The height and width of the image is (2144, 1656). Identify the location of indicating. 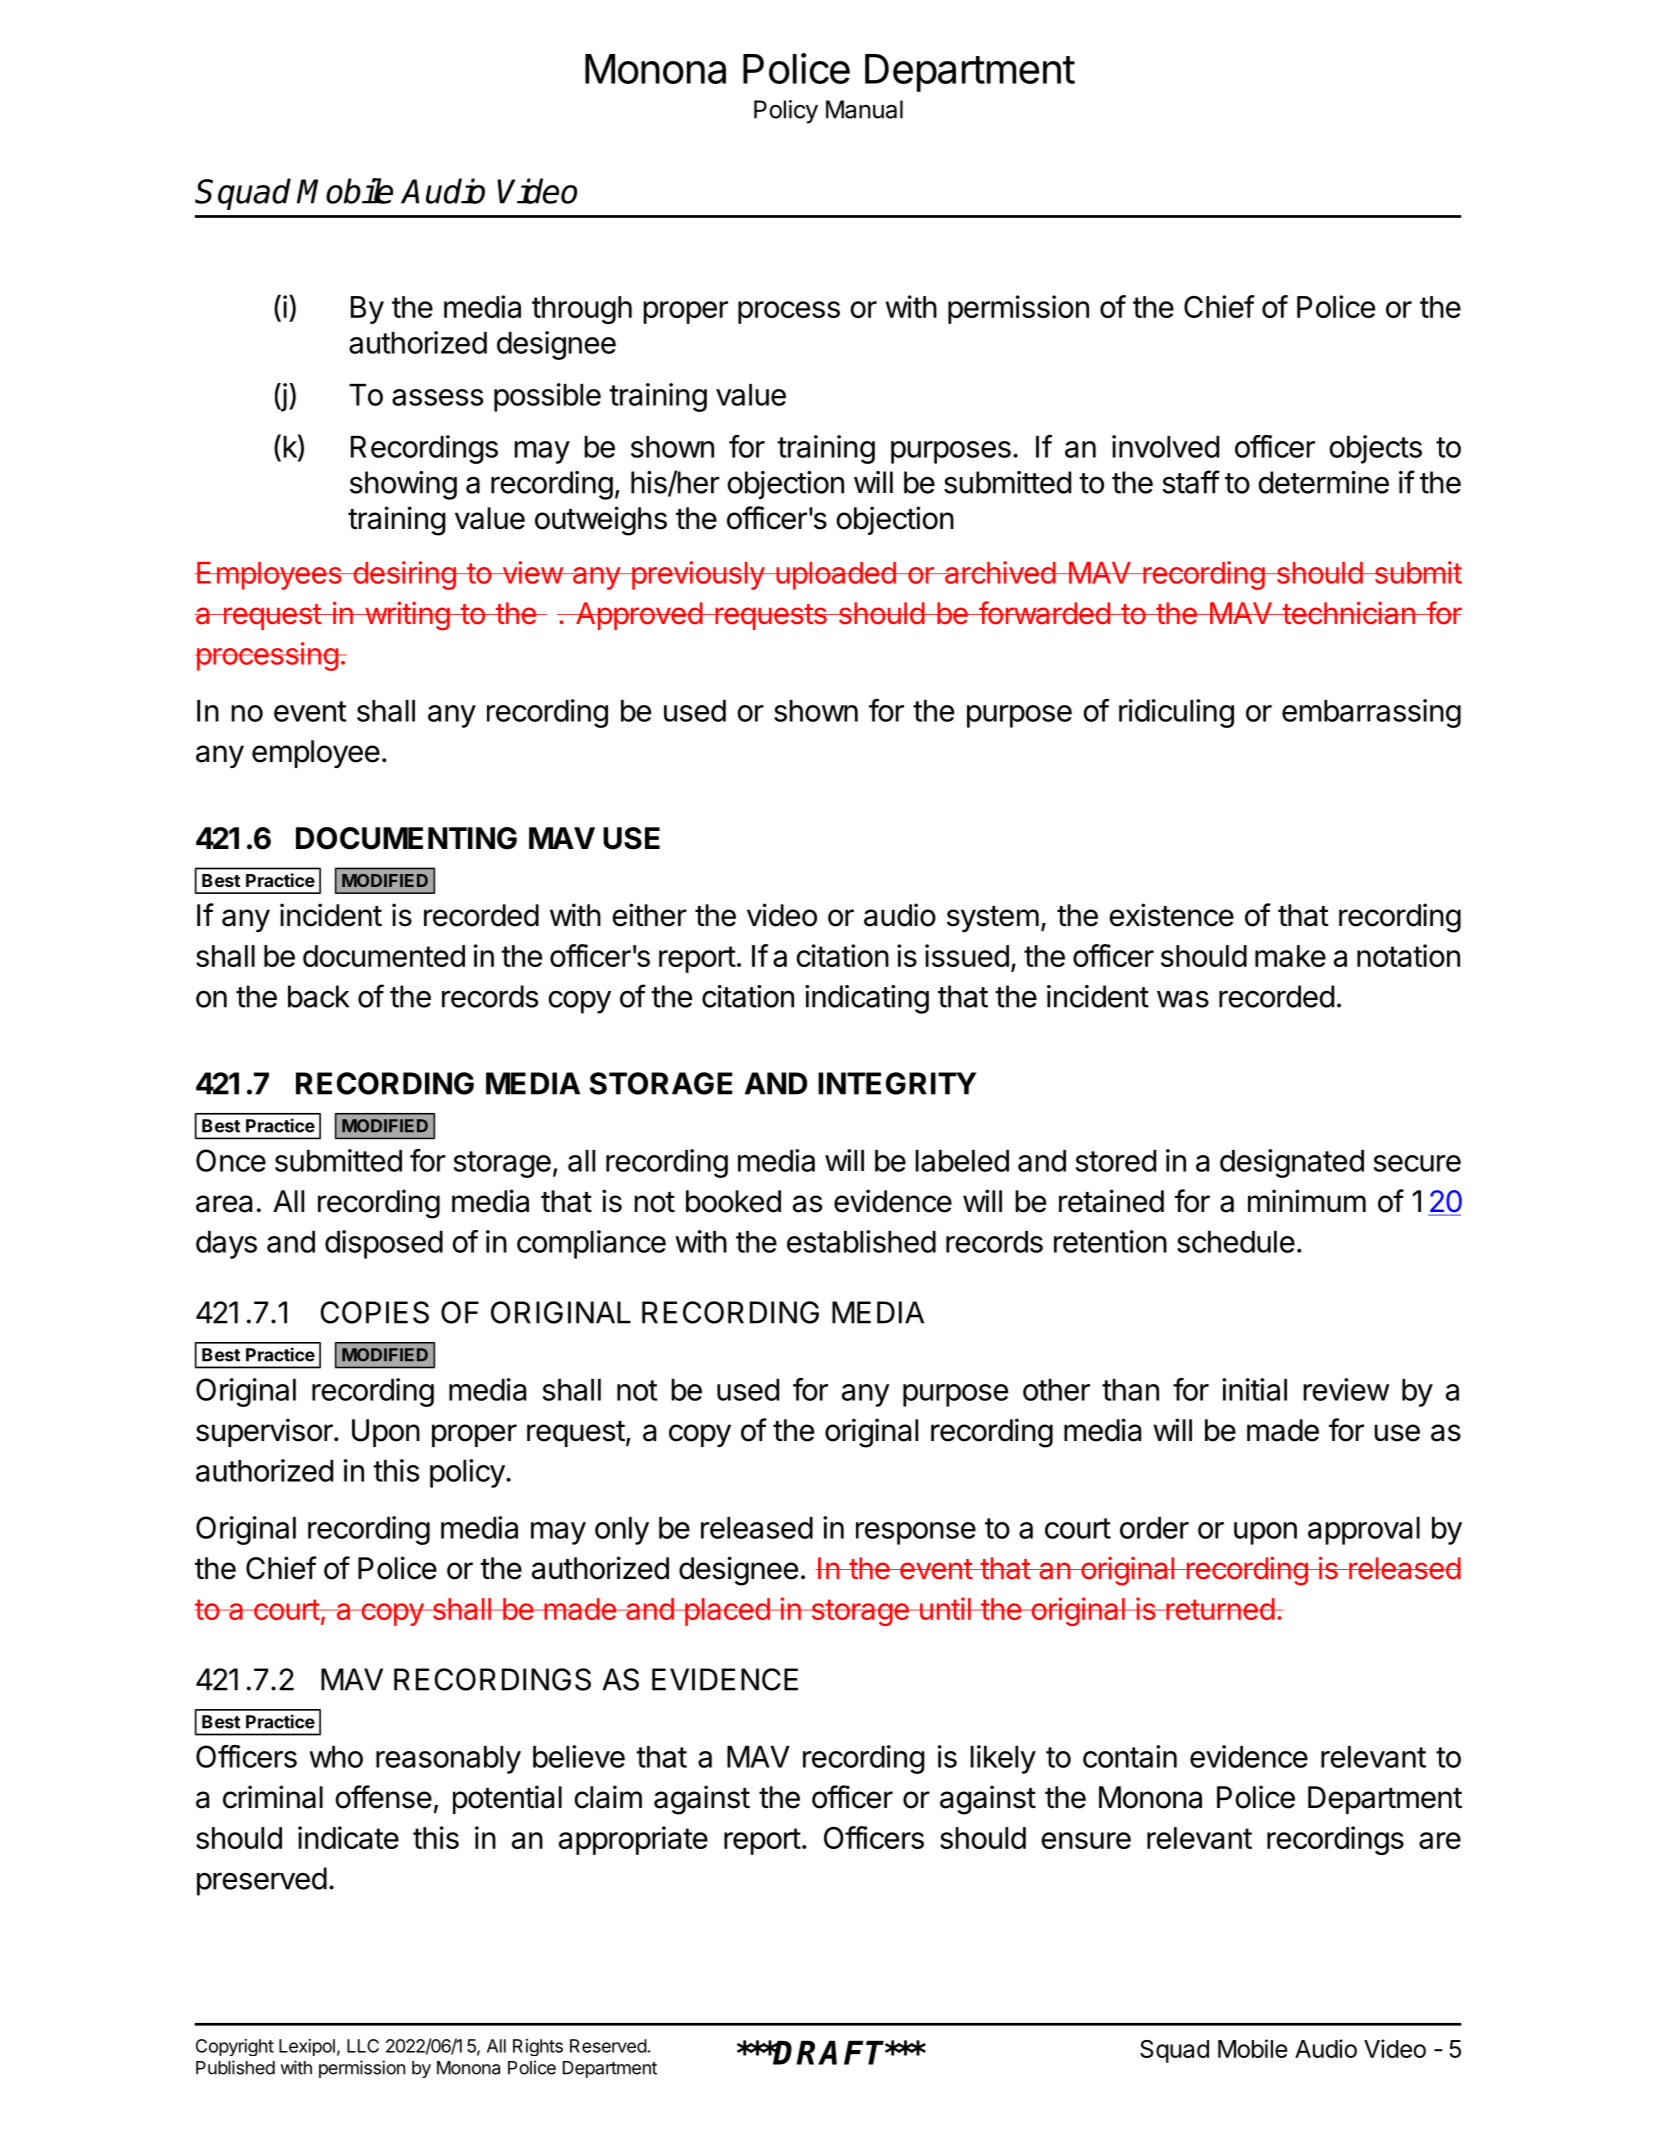
(867, 999).
